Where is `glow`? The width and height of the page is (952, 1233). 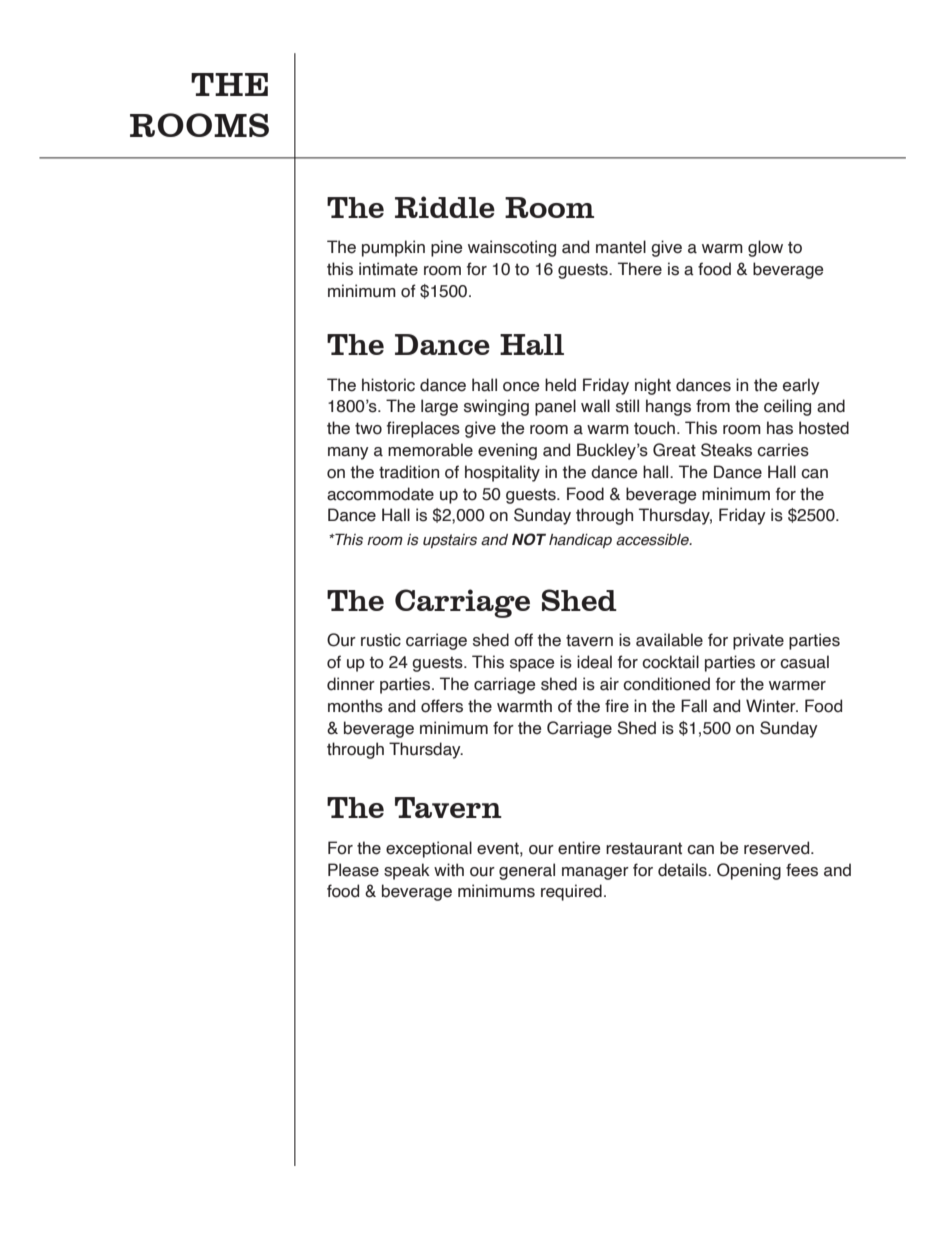
glow is located at coordinates (765, 248).
